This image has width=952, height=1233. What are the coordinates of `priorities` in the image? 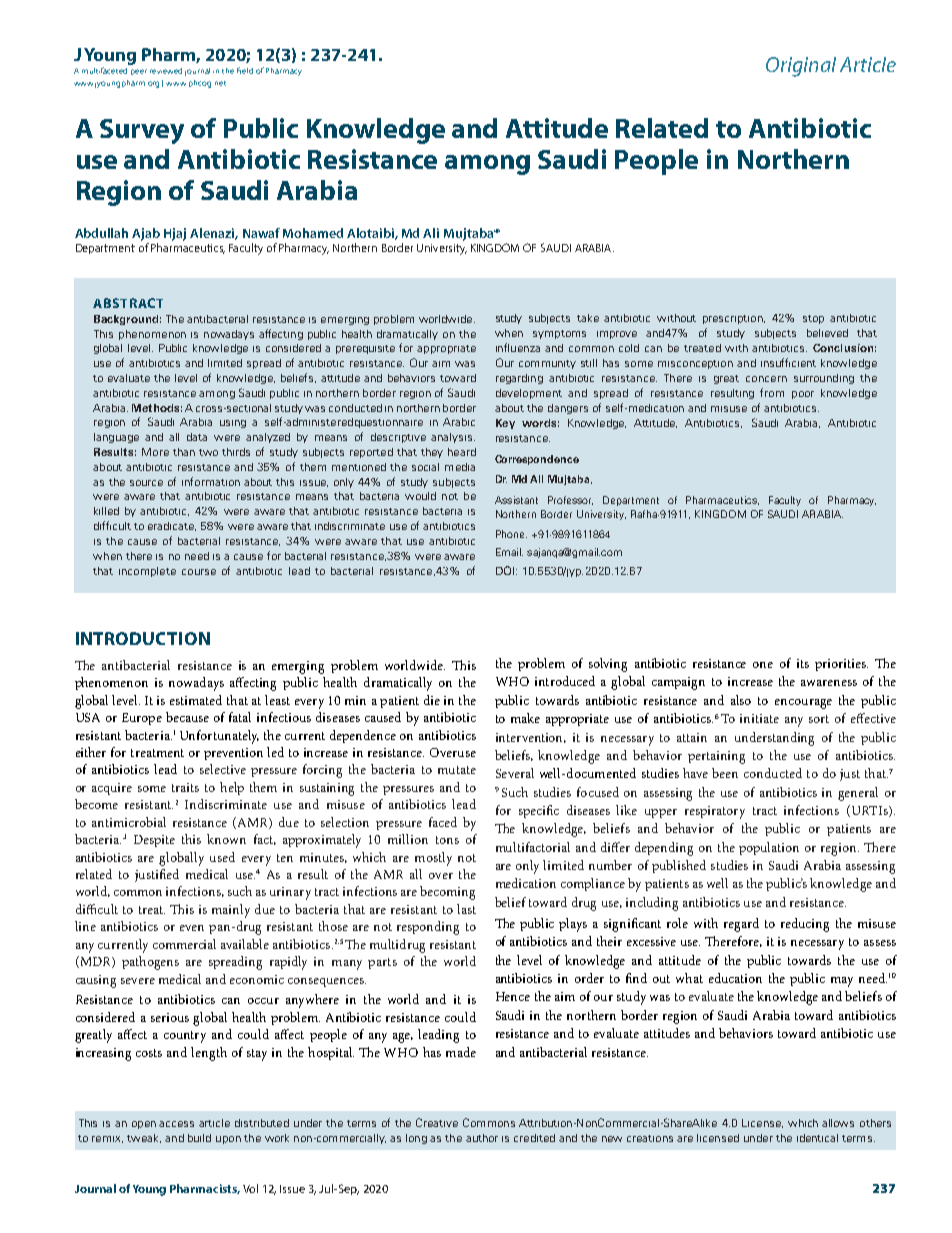 It's located at (841, 665).
